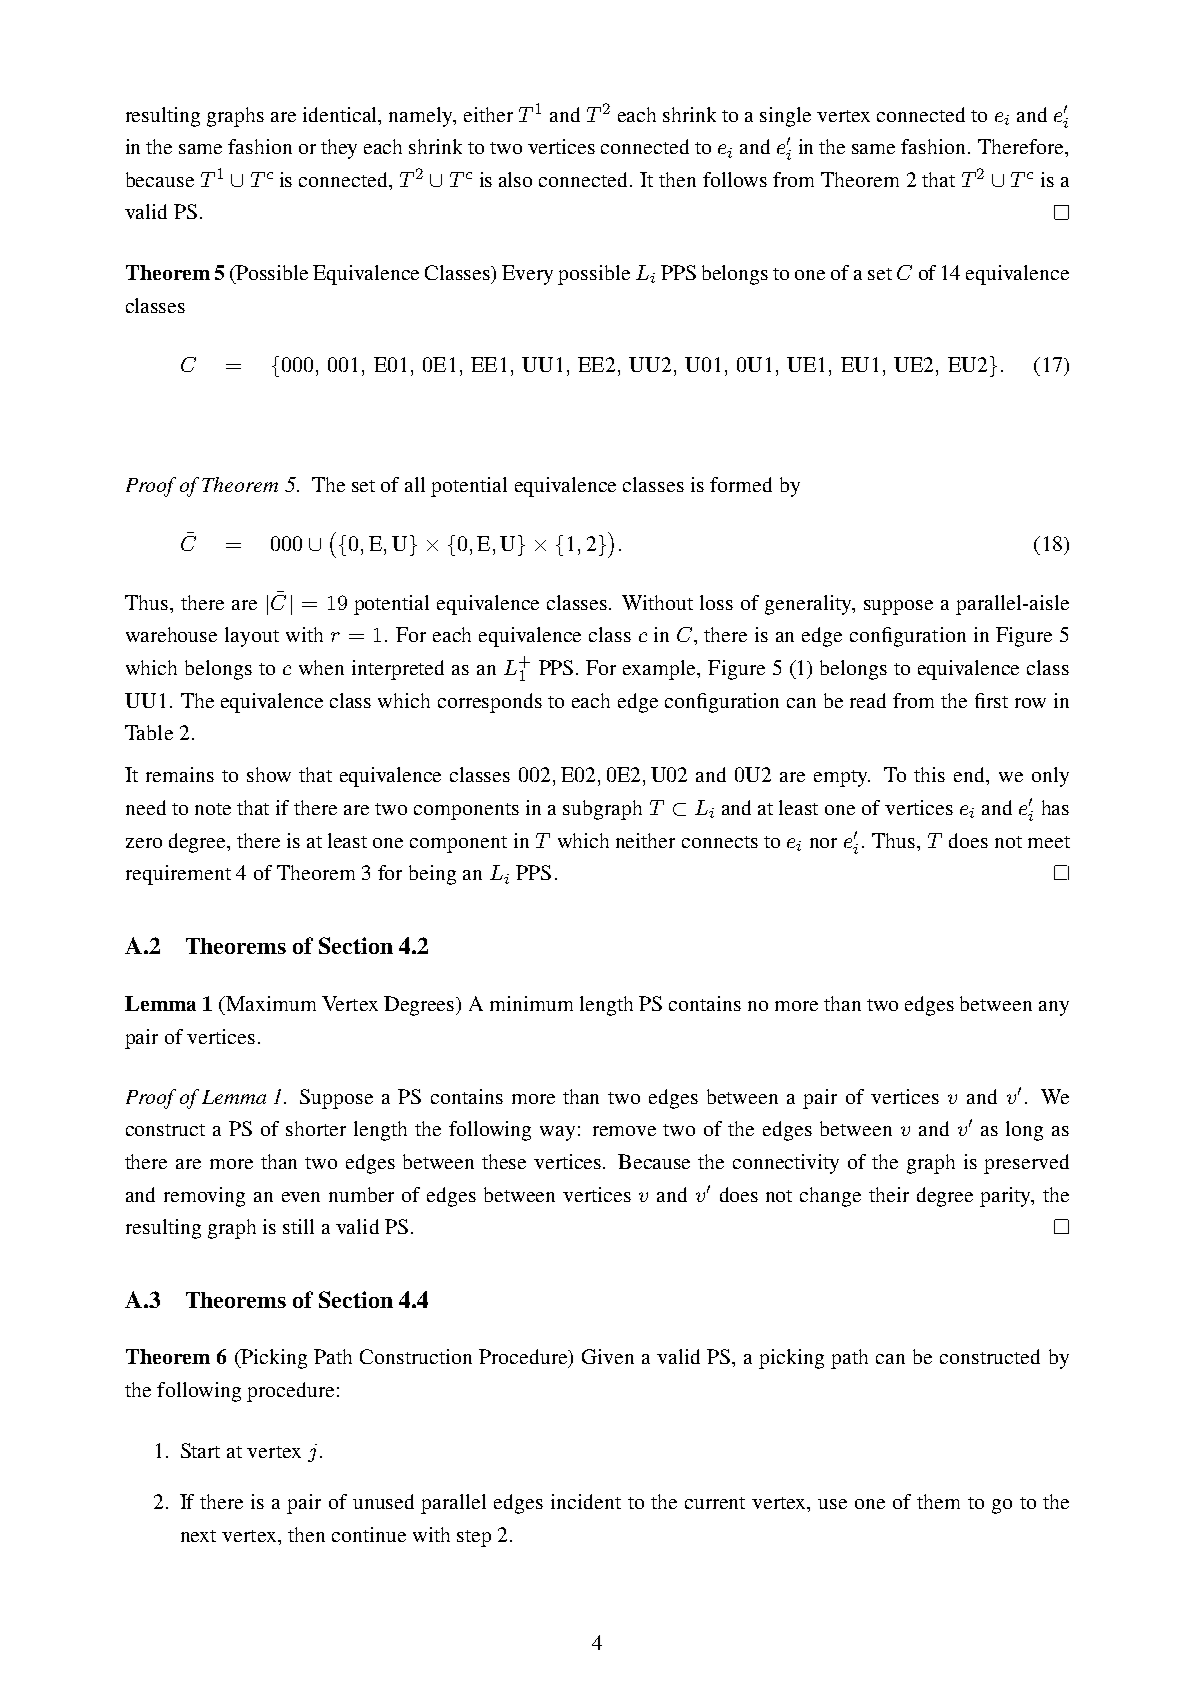  What do you see at coordinates (198, 1536) in the screenshot?
I see `next` at bounding box center [198, 1536].
